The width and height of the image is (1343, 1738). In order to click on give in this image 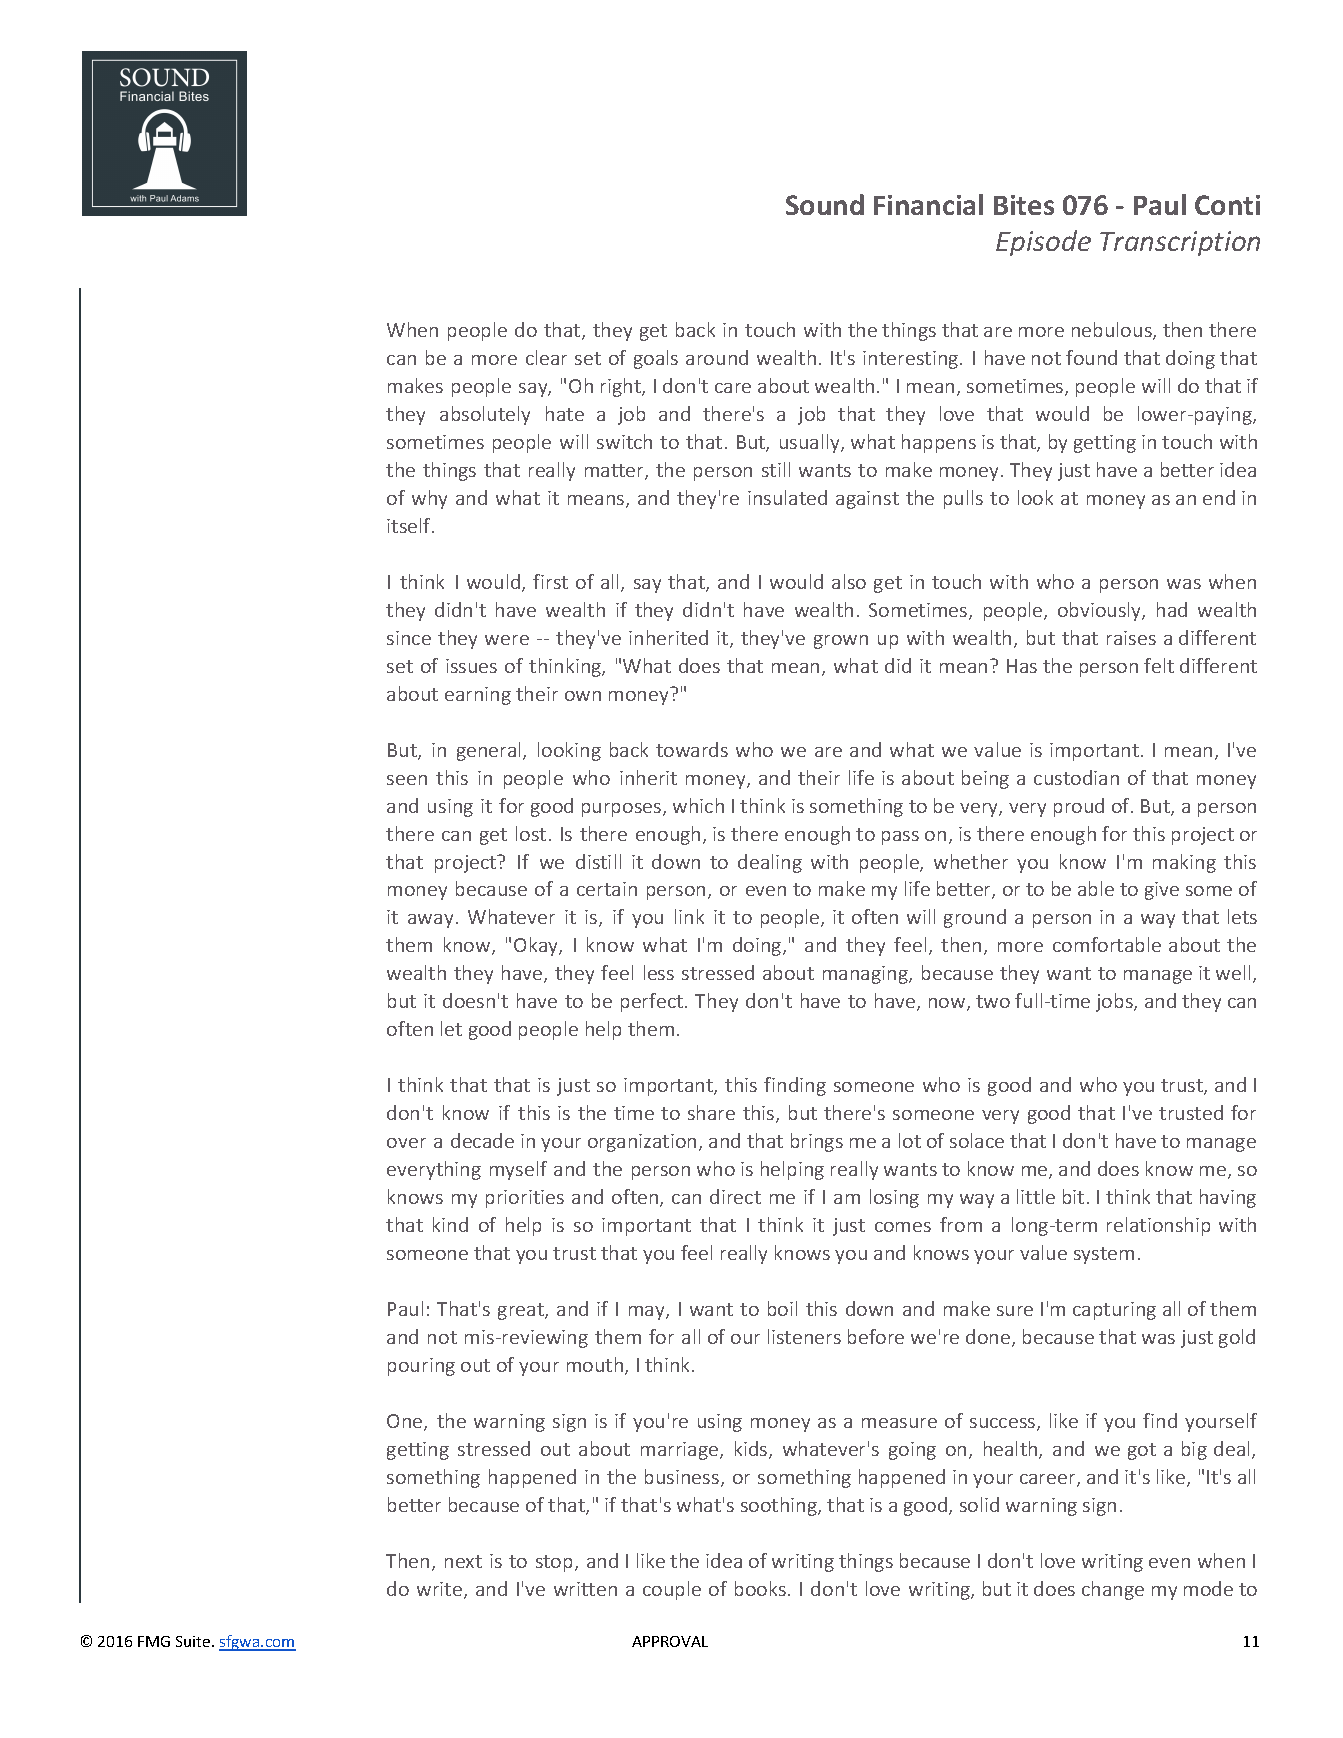, I will do `click(1162, 891)`.
